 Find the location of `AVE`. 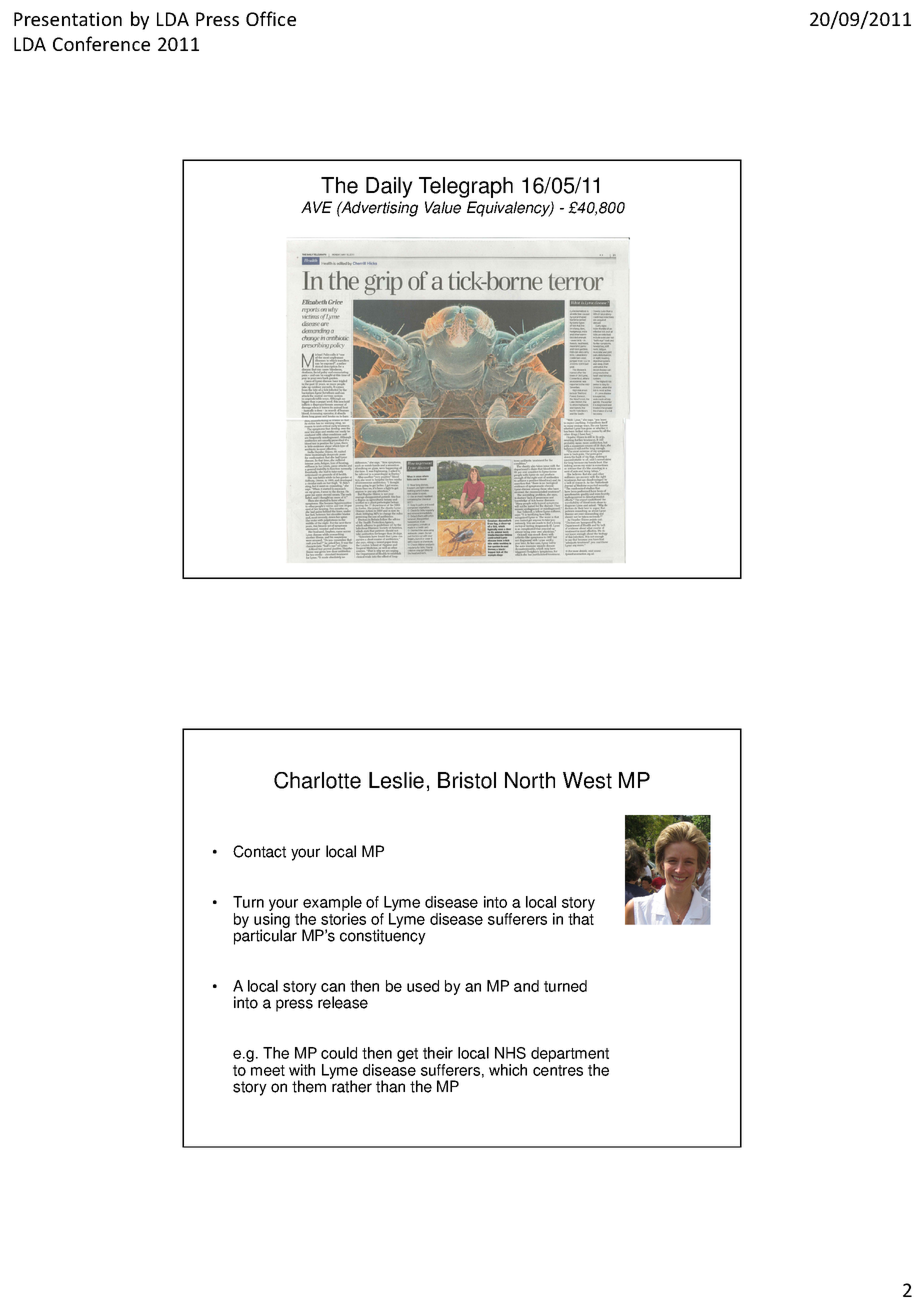

AVE is located at coordinates (316, 207).
